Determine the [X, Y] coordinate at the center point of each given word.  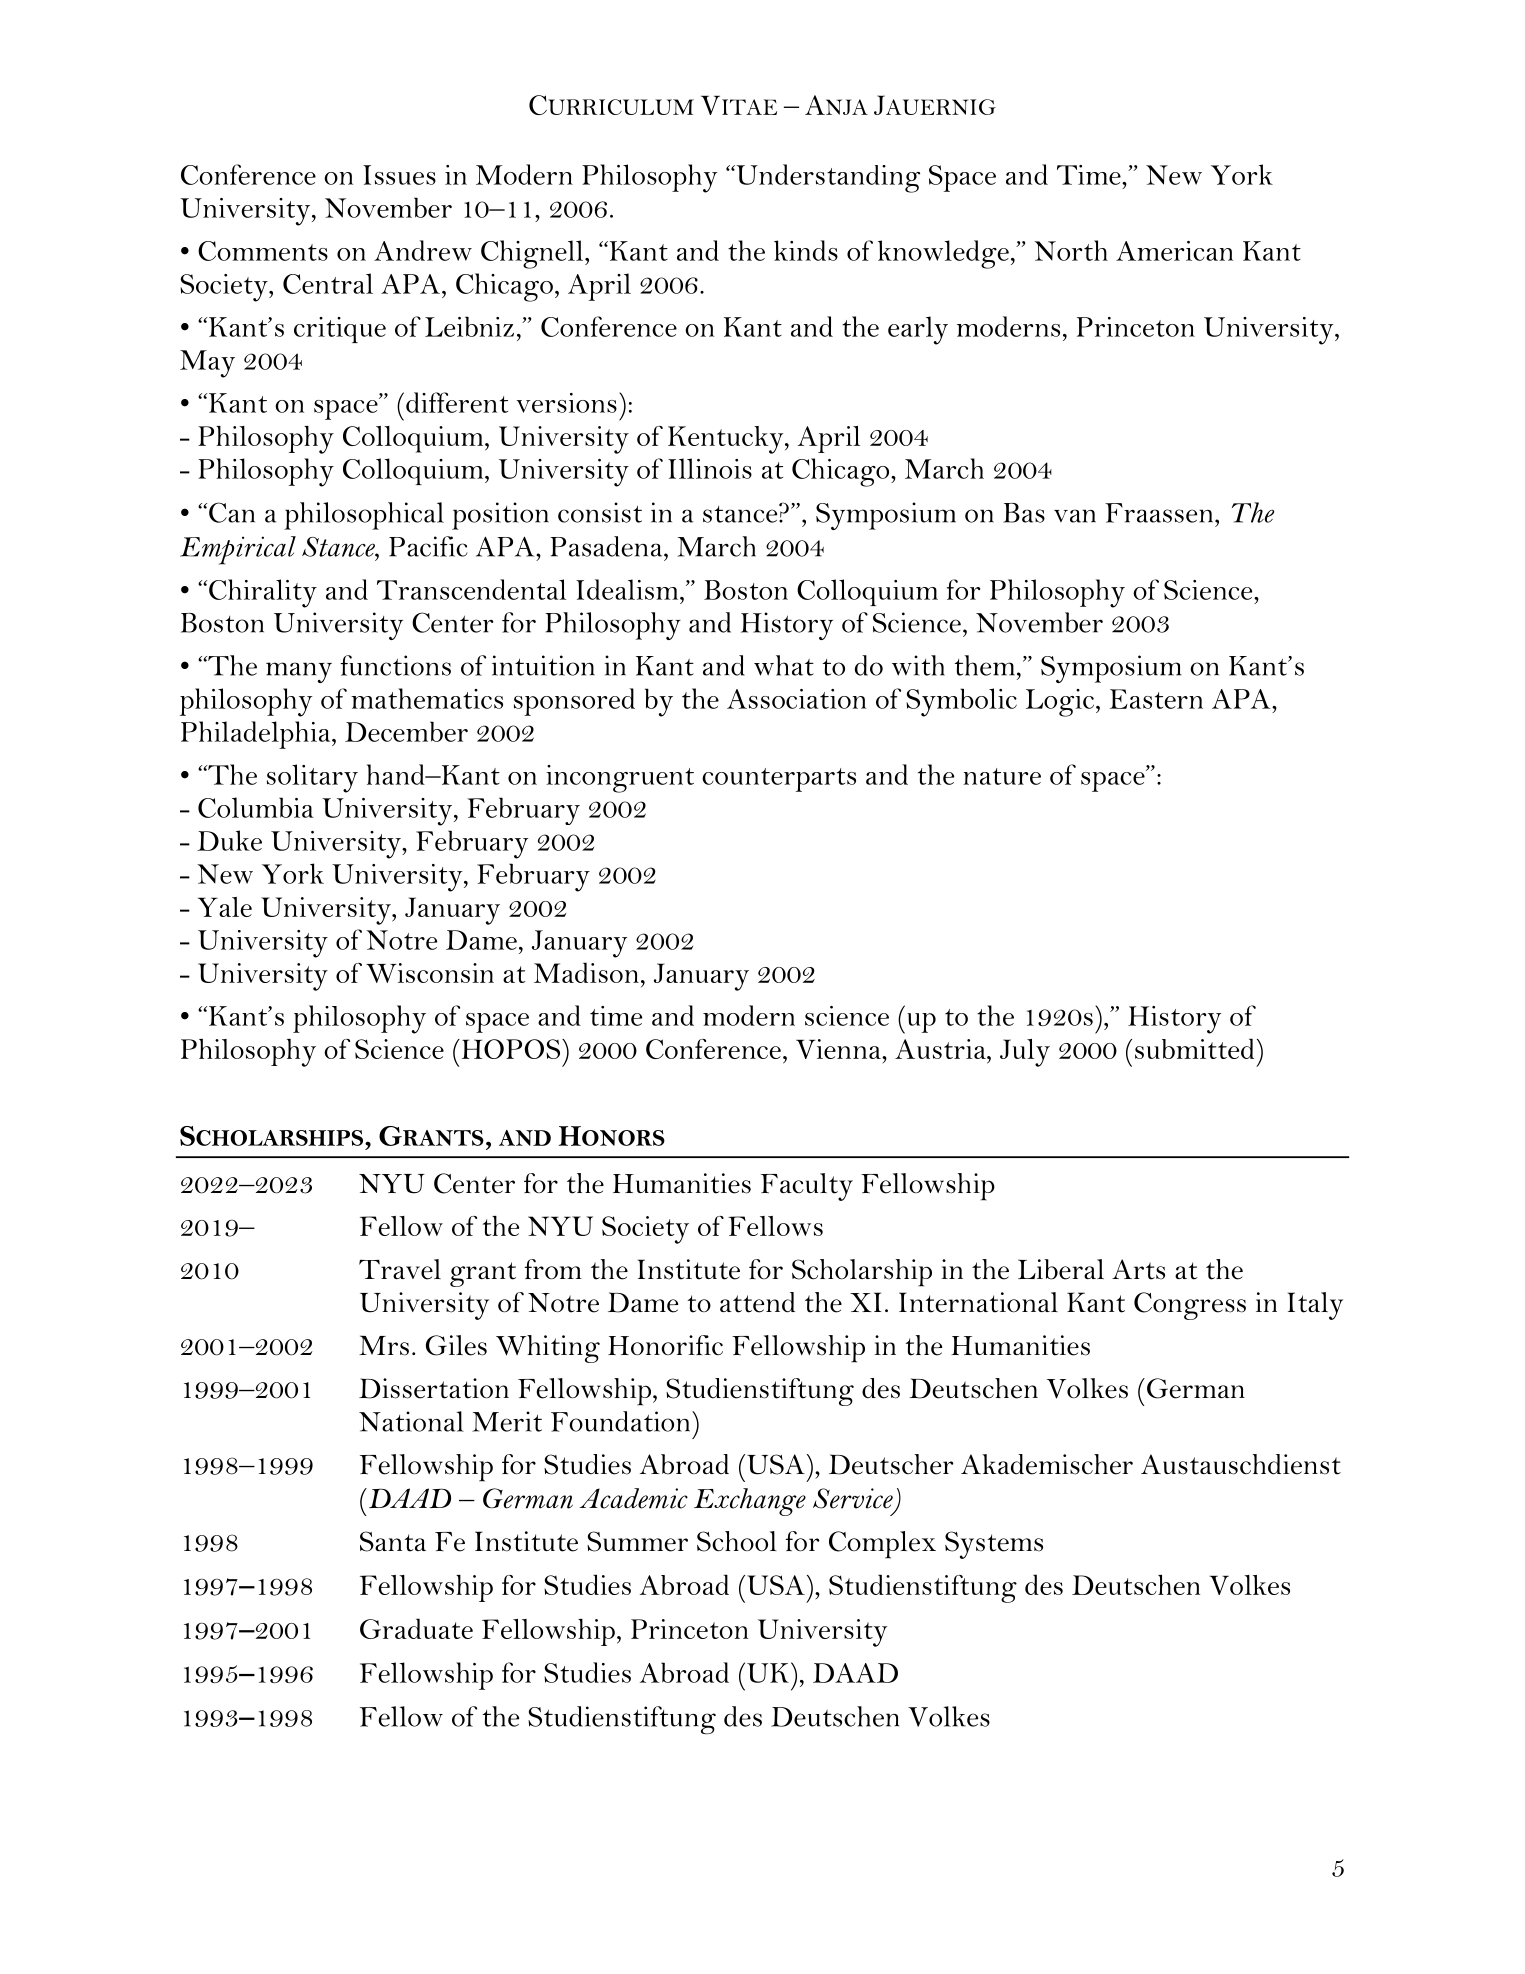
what [784, 665]
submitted [1194, 1048]
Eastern [1156, 699]
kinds [806, 250]
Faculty [807, 1187]
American [1174, 251]
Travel [400, 1269]
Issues [399, 175]
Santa [393, 1541]
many [299, 672]
